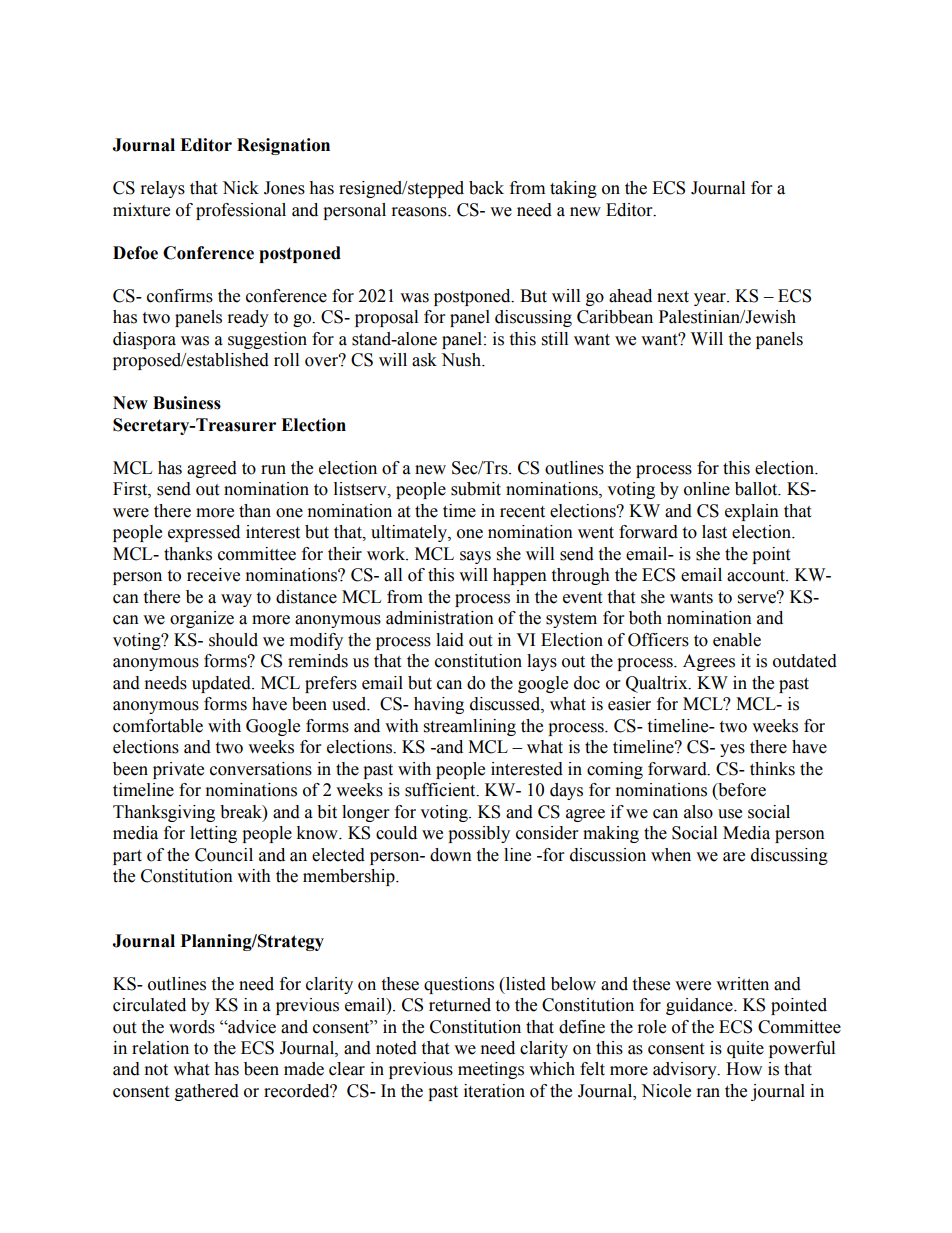 The height and width of the screenshot is (1233, 952). I want to click on ballot, so click(757, 489).
